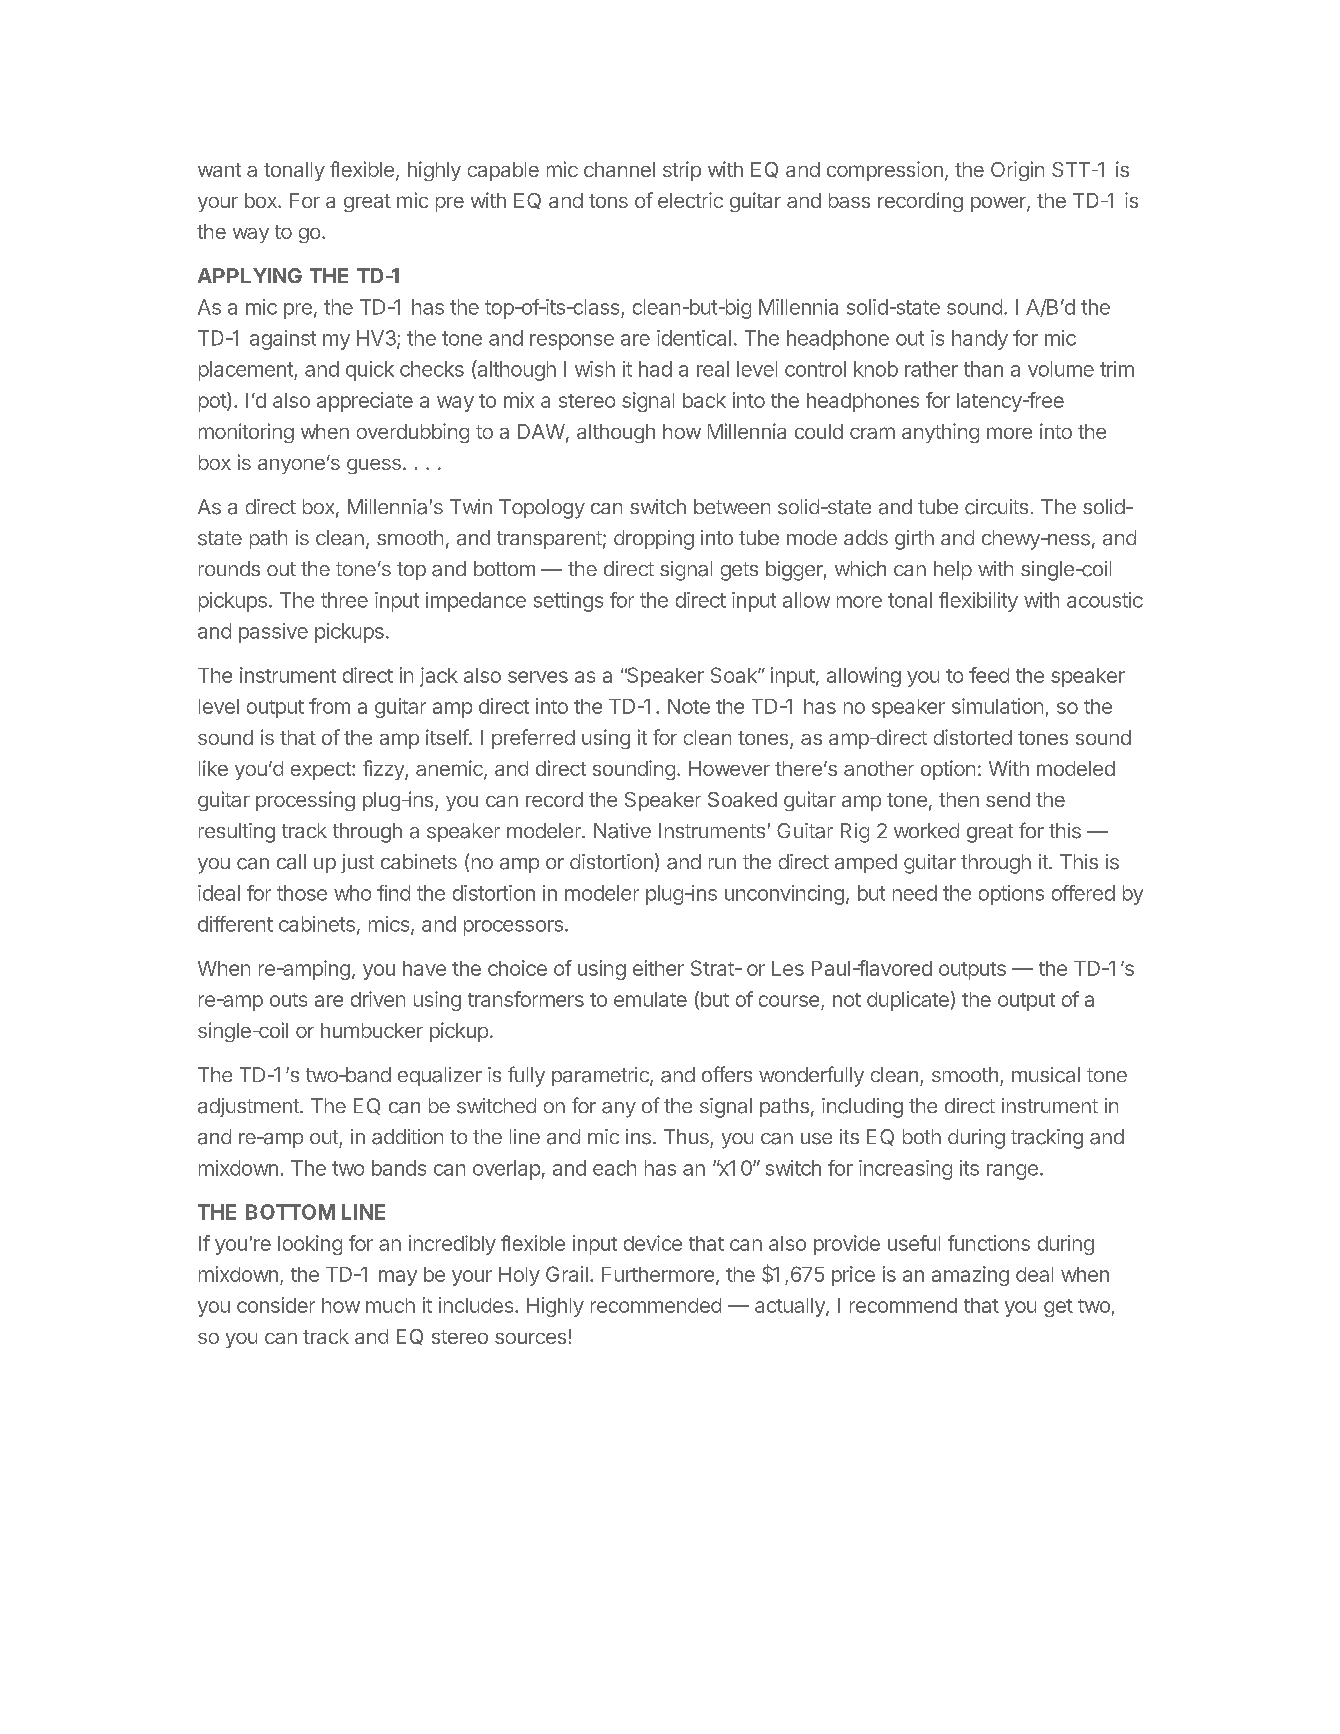 The width and height of the screenshot is (1340, 1734). I want to click on offered, so click(1083, 893).
